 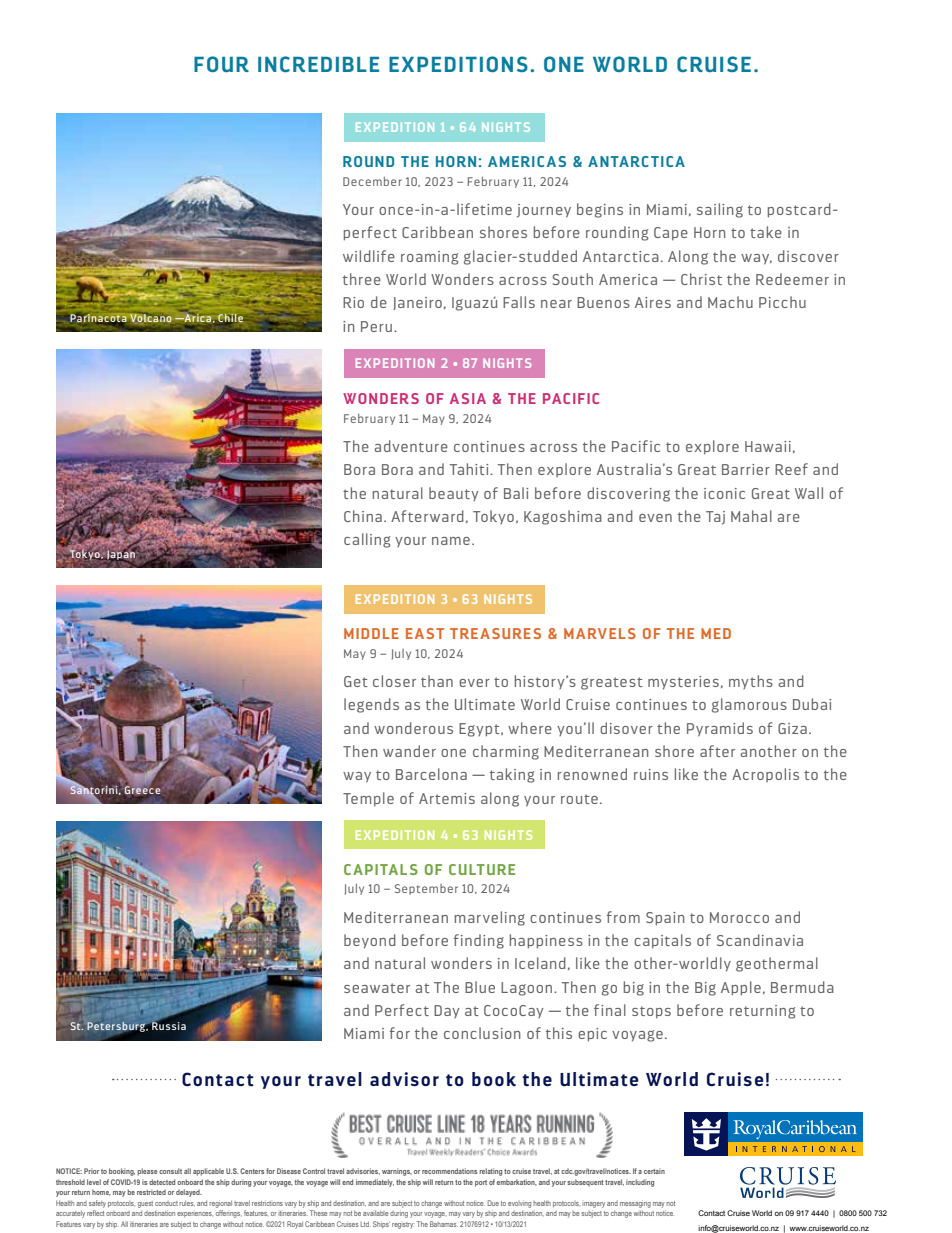 What do you see at coordinates (470, 469) in the page?
I see `Tahiti` at bounding box center [470, 469].
